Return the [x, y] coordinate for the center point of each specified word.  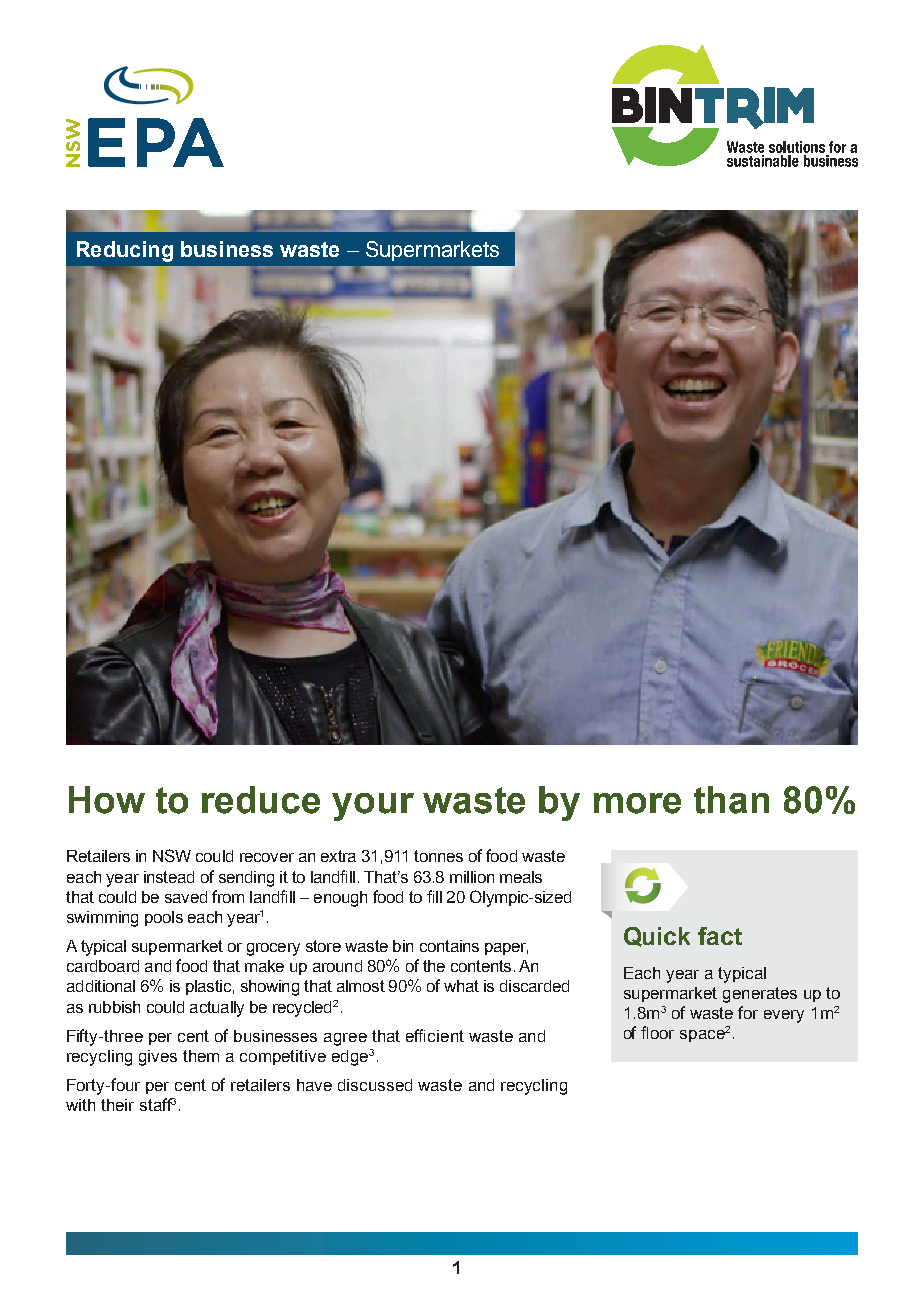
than [731, 800]
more [637, 803]
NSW [172, 855]
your [373, 807]
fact [720, 936]
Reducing [125, 251]
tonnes [438, 856]
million [472, 877]
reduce [261, 800]
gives [158, 1058]
